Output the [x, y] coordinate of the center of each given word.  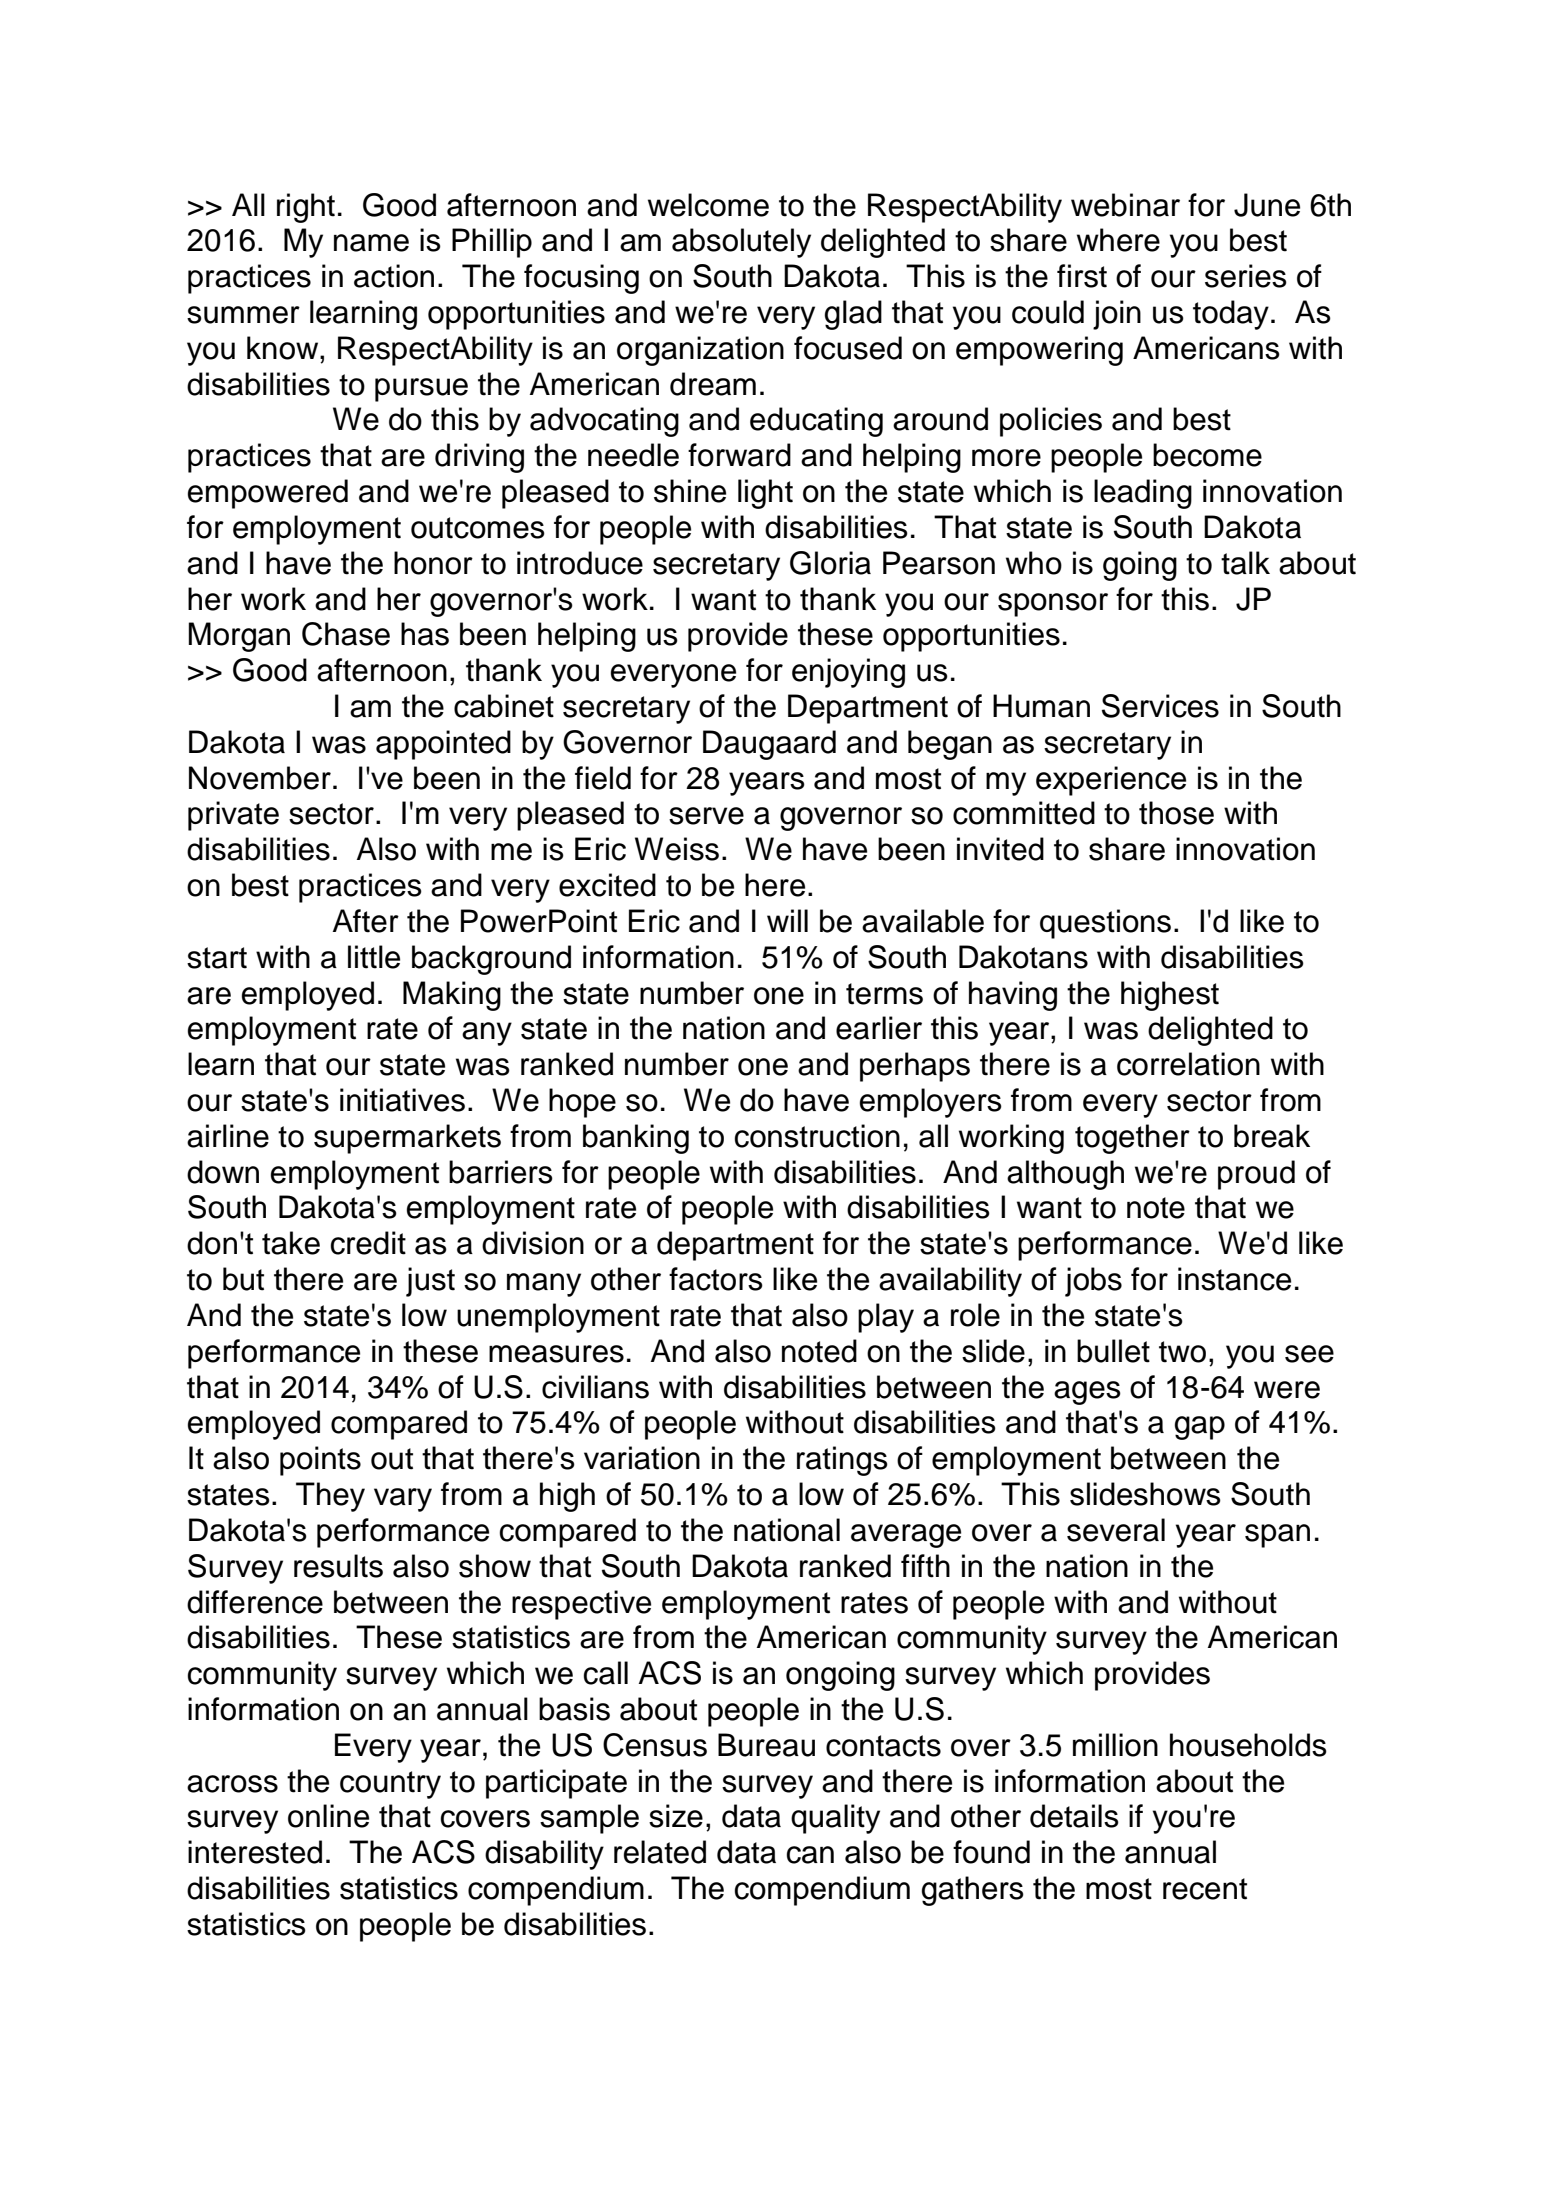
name [371, 243]
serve [706, 816]
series [1246, 276]
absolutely [741, 243]
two [1182, 1352]
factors [716, 1279]
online [328, 1816]
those [1176, 813]
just [430, 1282]
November [260, 778]
